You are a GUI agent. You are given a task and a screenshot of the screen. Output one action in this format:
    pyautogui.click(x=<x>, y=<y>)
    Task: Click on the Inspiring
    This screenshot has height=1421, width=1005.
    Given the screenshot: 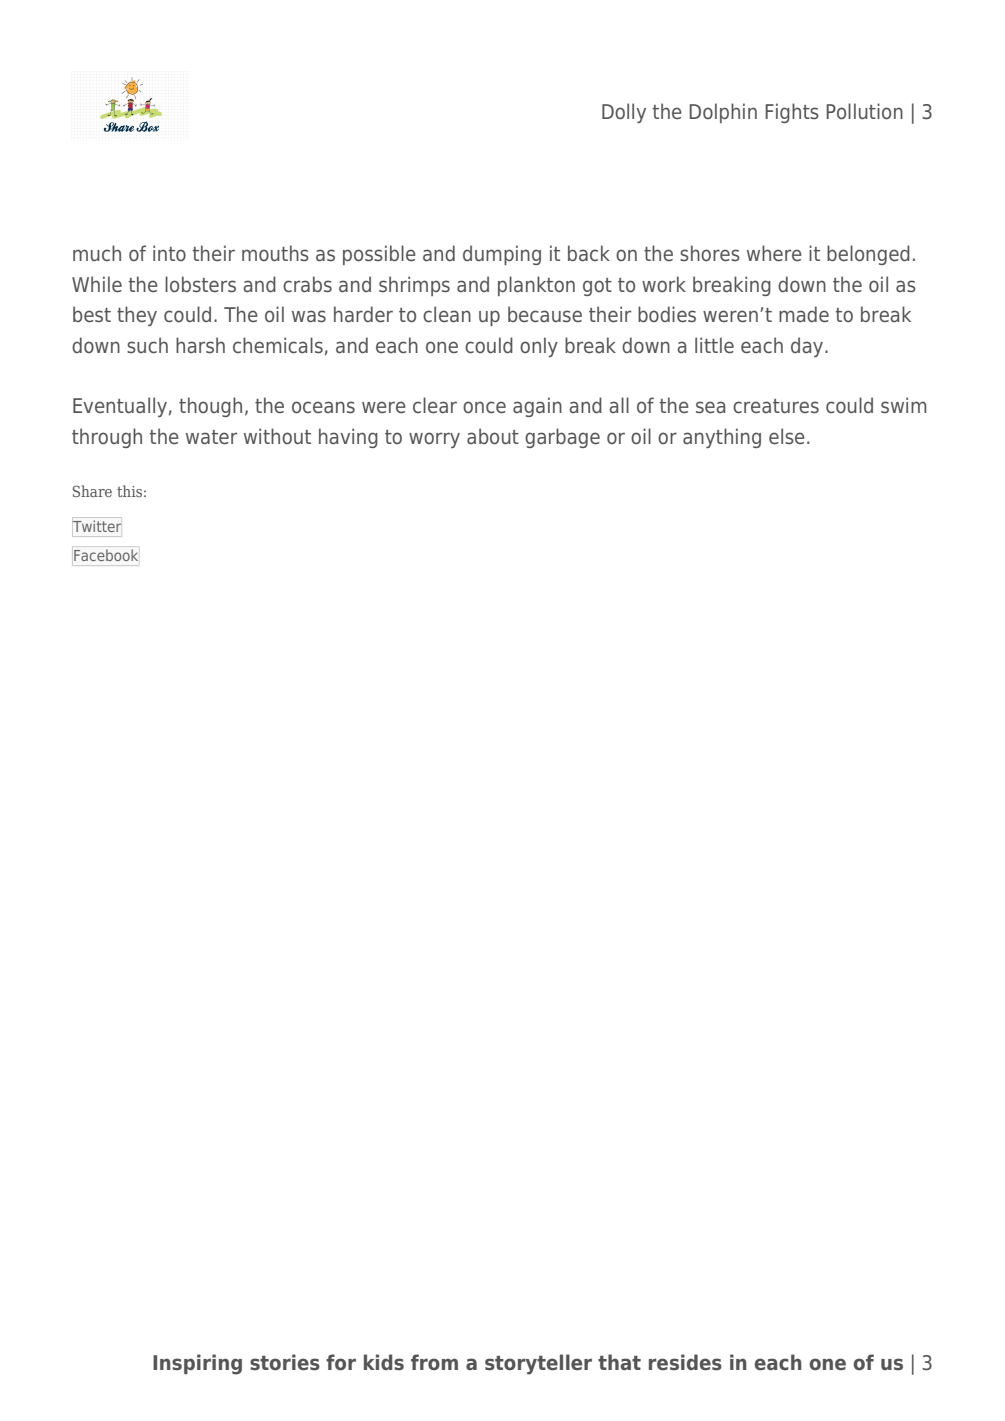 What is the action you would take?
    pyautogui.click(x=197, y=1364)
